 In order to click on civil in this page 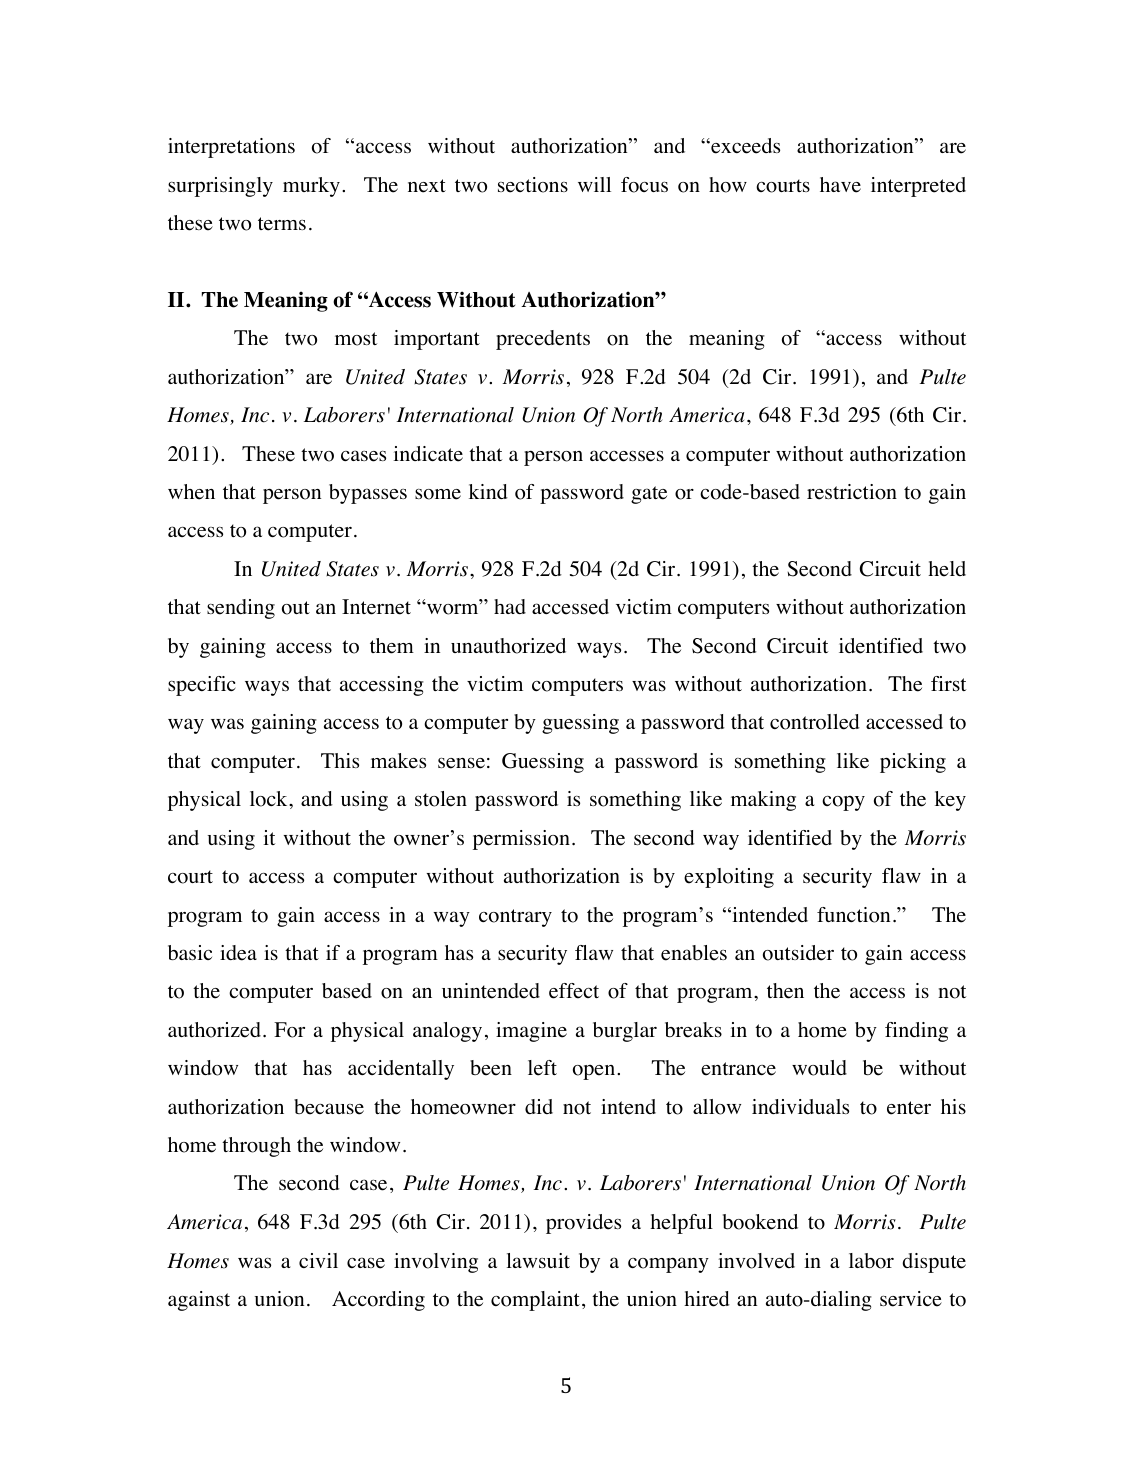, I will do `click(318, 1260)`.
